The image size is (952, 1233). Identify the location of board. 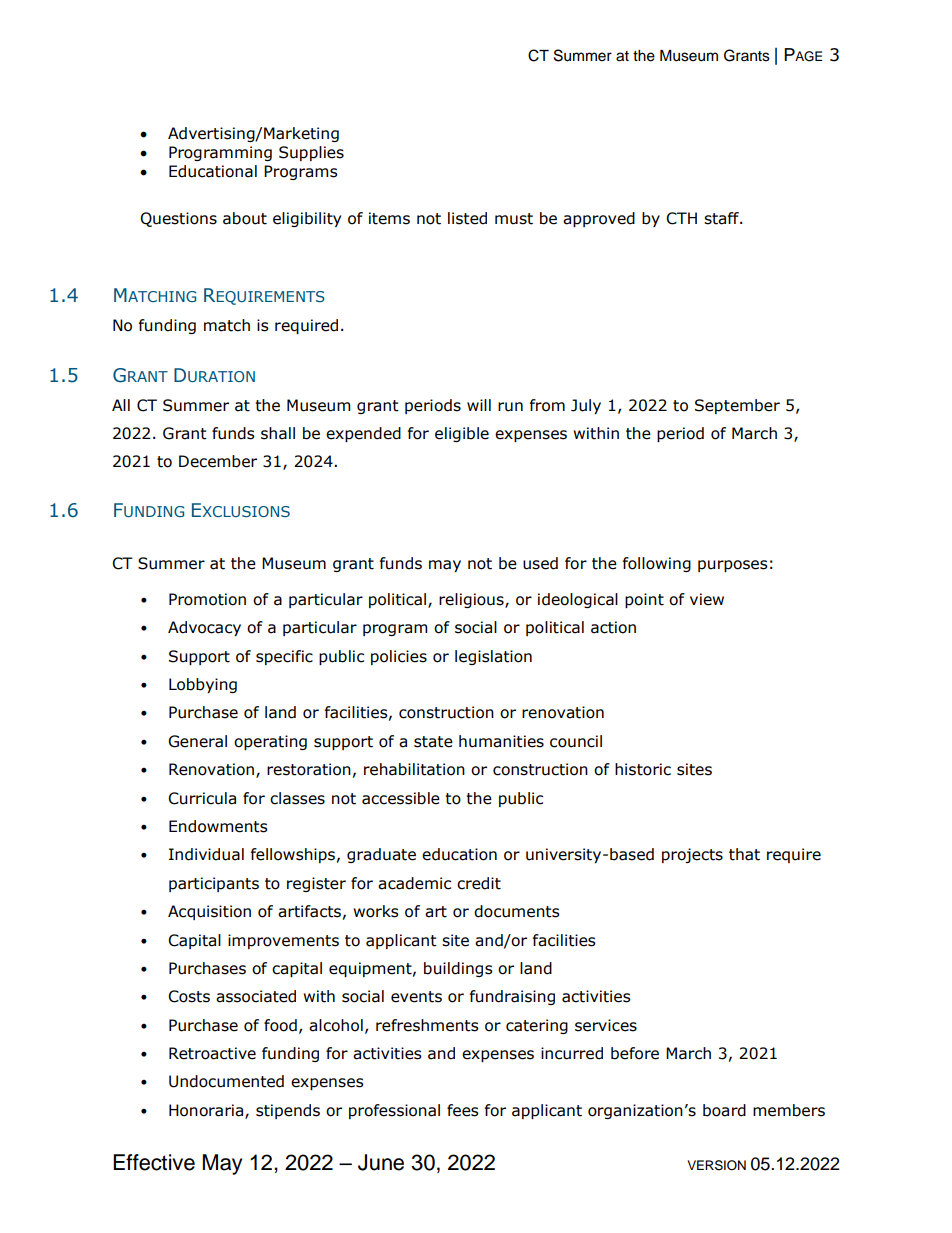
(724, 1110).
